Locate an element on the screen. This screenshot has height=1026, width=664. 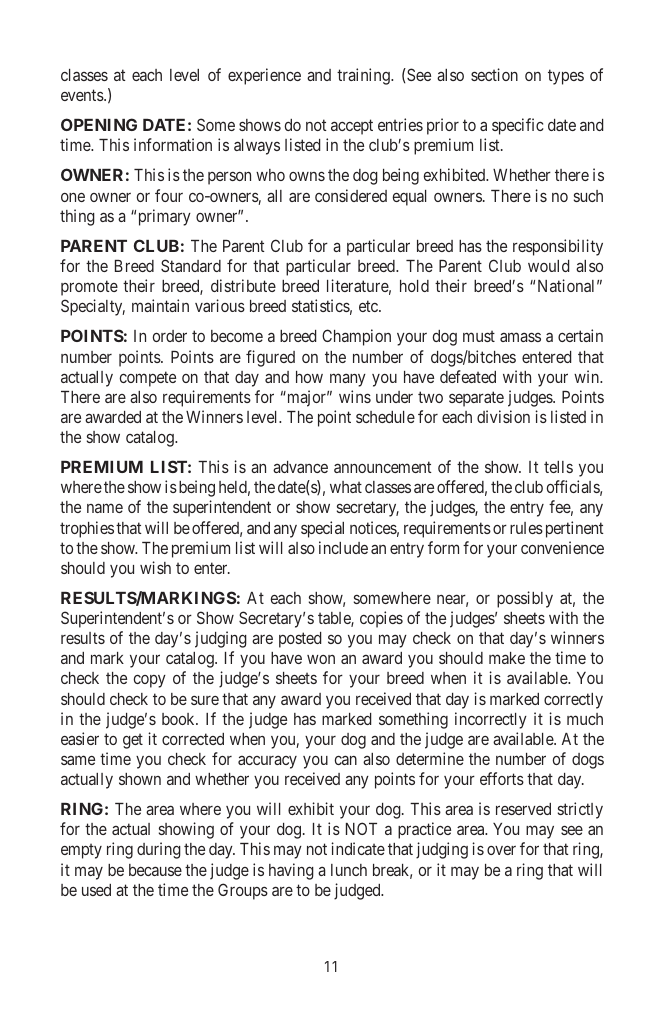
because is located at coordinates (155, 870).
